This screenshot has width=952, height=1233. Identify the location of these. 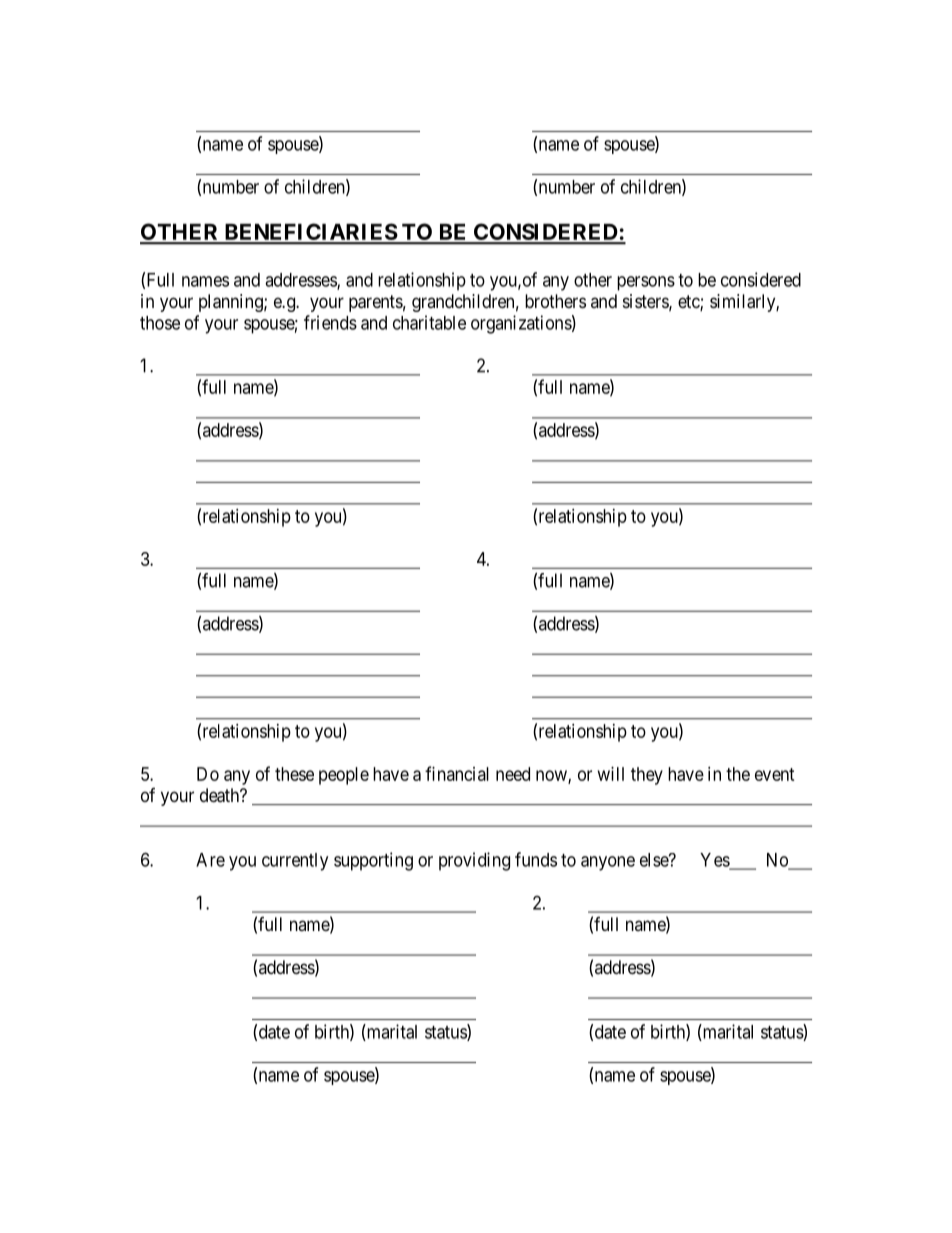
(294, 774).
